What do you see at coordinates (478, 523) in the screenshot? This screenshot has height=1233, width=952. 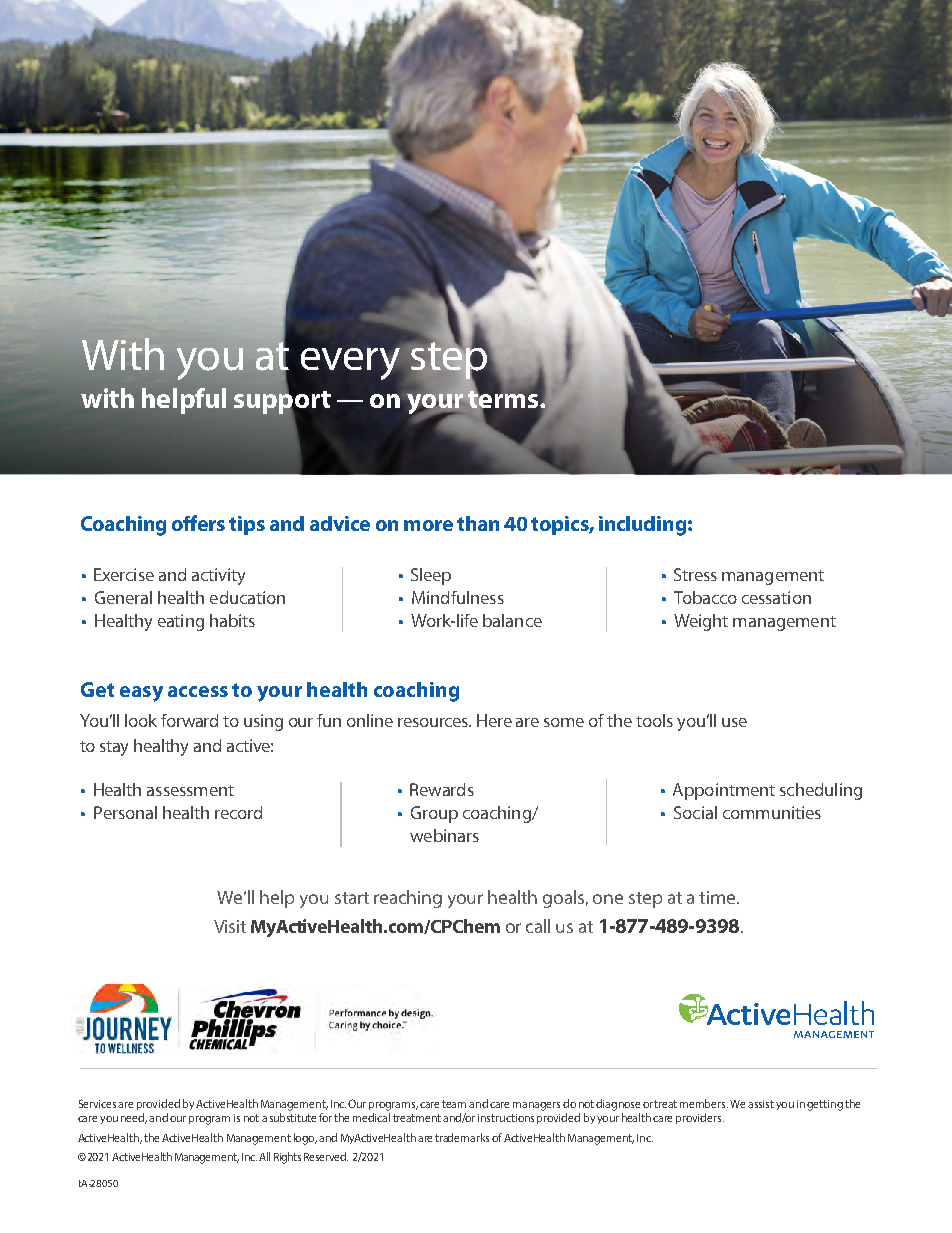 I see `than` at bounding box center [478, 523].
